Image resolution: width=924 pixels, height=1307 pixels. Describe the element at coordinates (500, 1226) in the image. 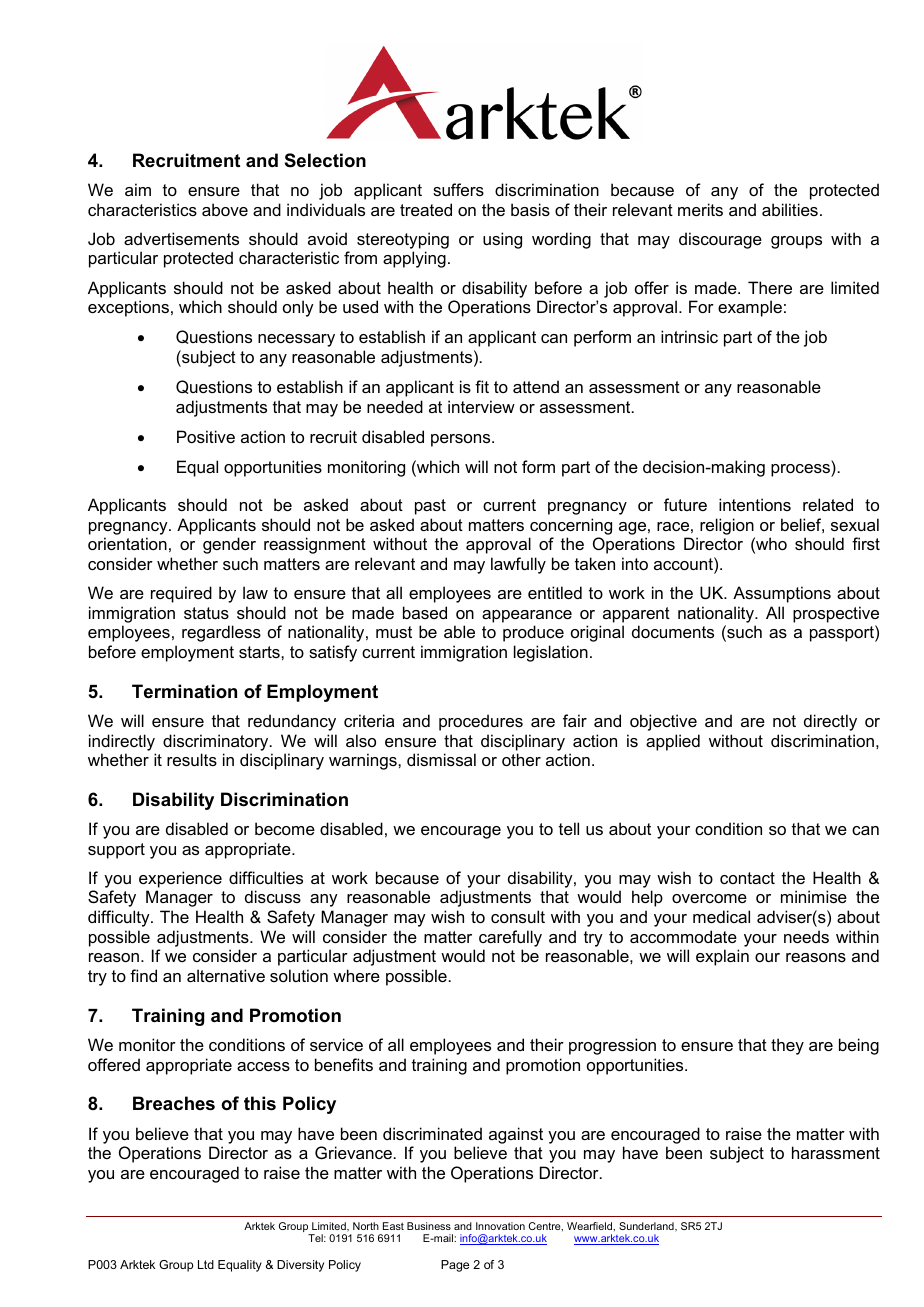

I see `Innovation` at that location.
